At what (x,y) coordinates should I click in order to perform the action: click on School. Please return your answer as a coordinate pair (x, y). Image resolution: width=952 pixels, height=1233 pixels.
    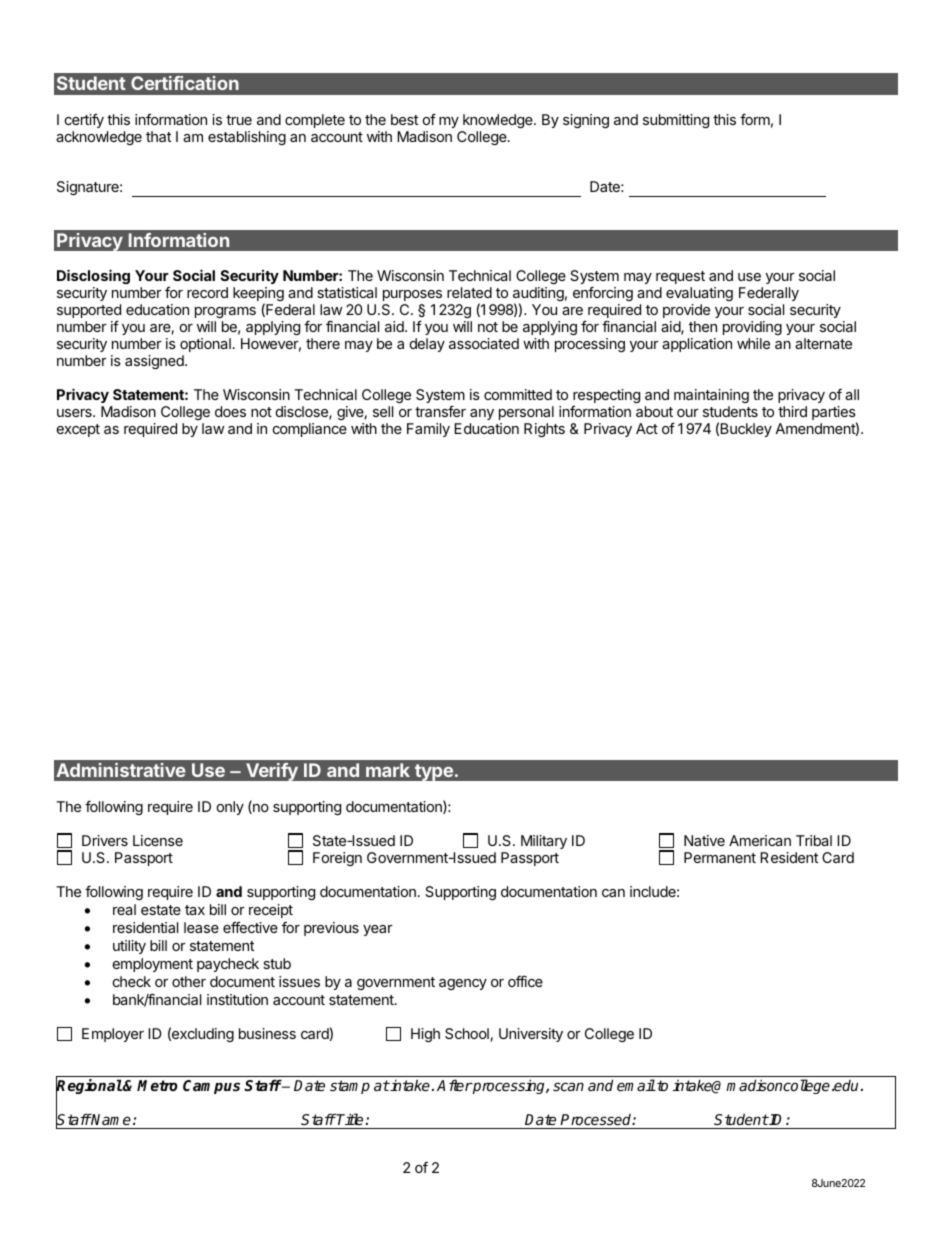
    Looking at the image, I should click on (467, 1033).
